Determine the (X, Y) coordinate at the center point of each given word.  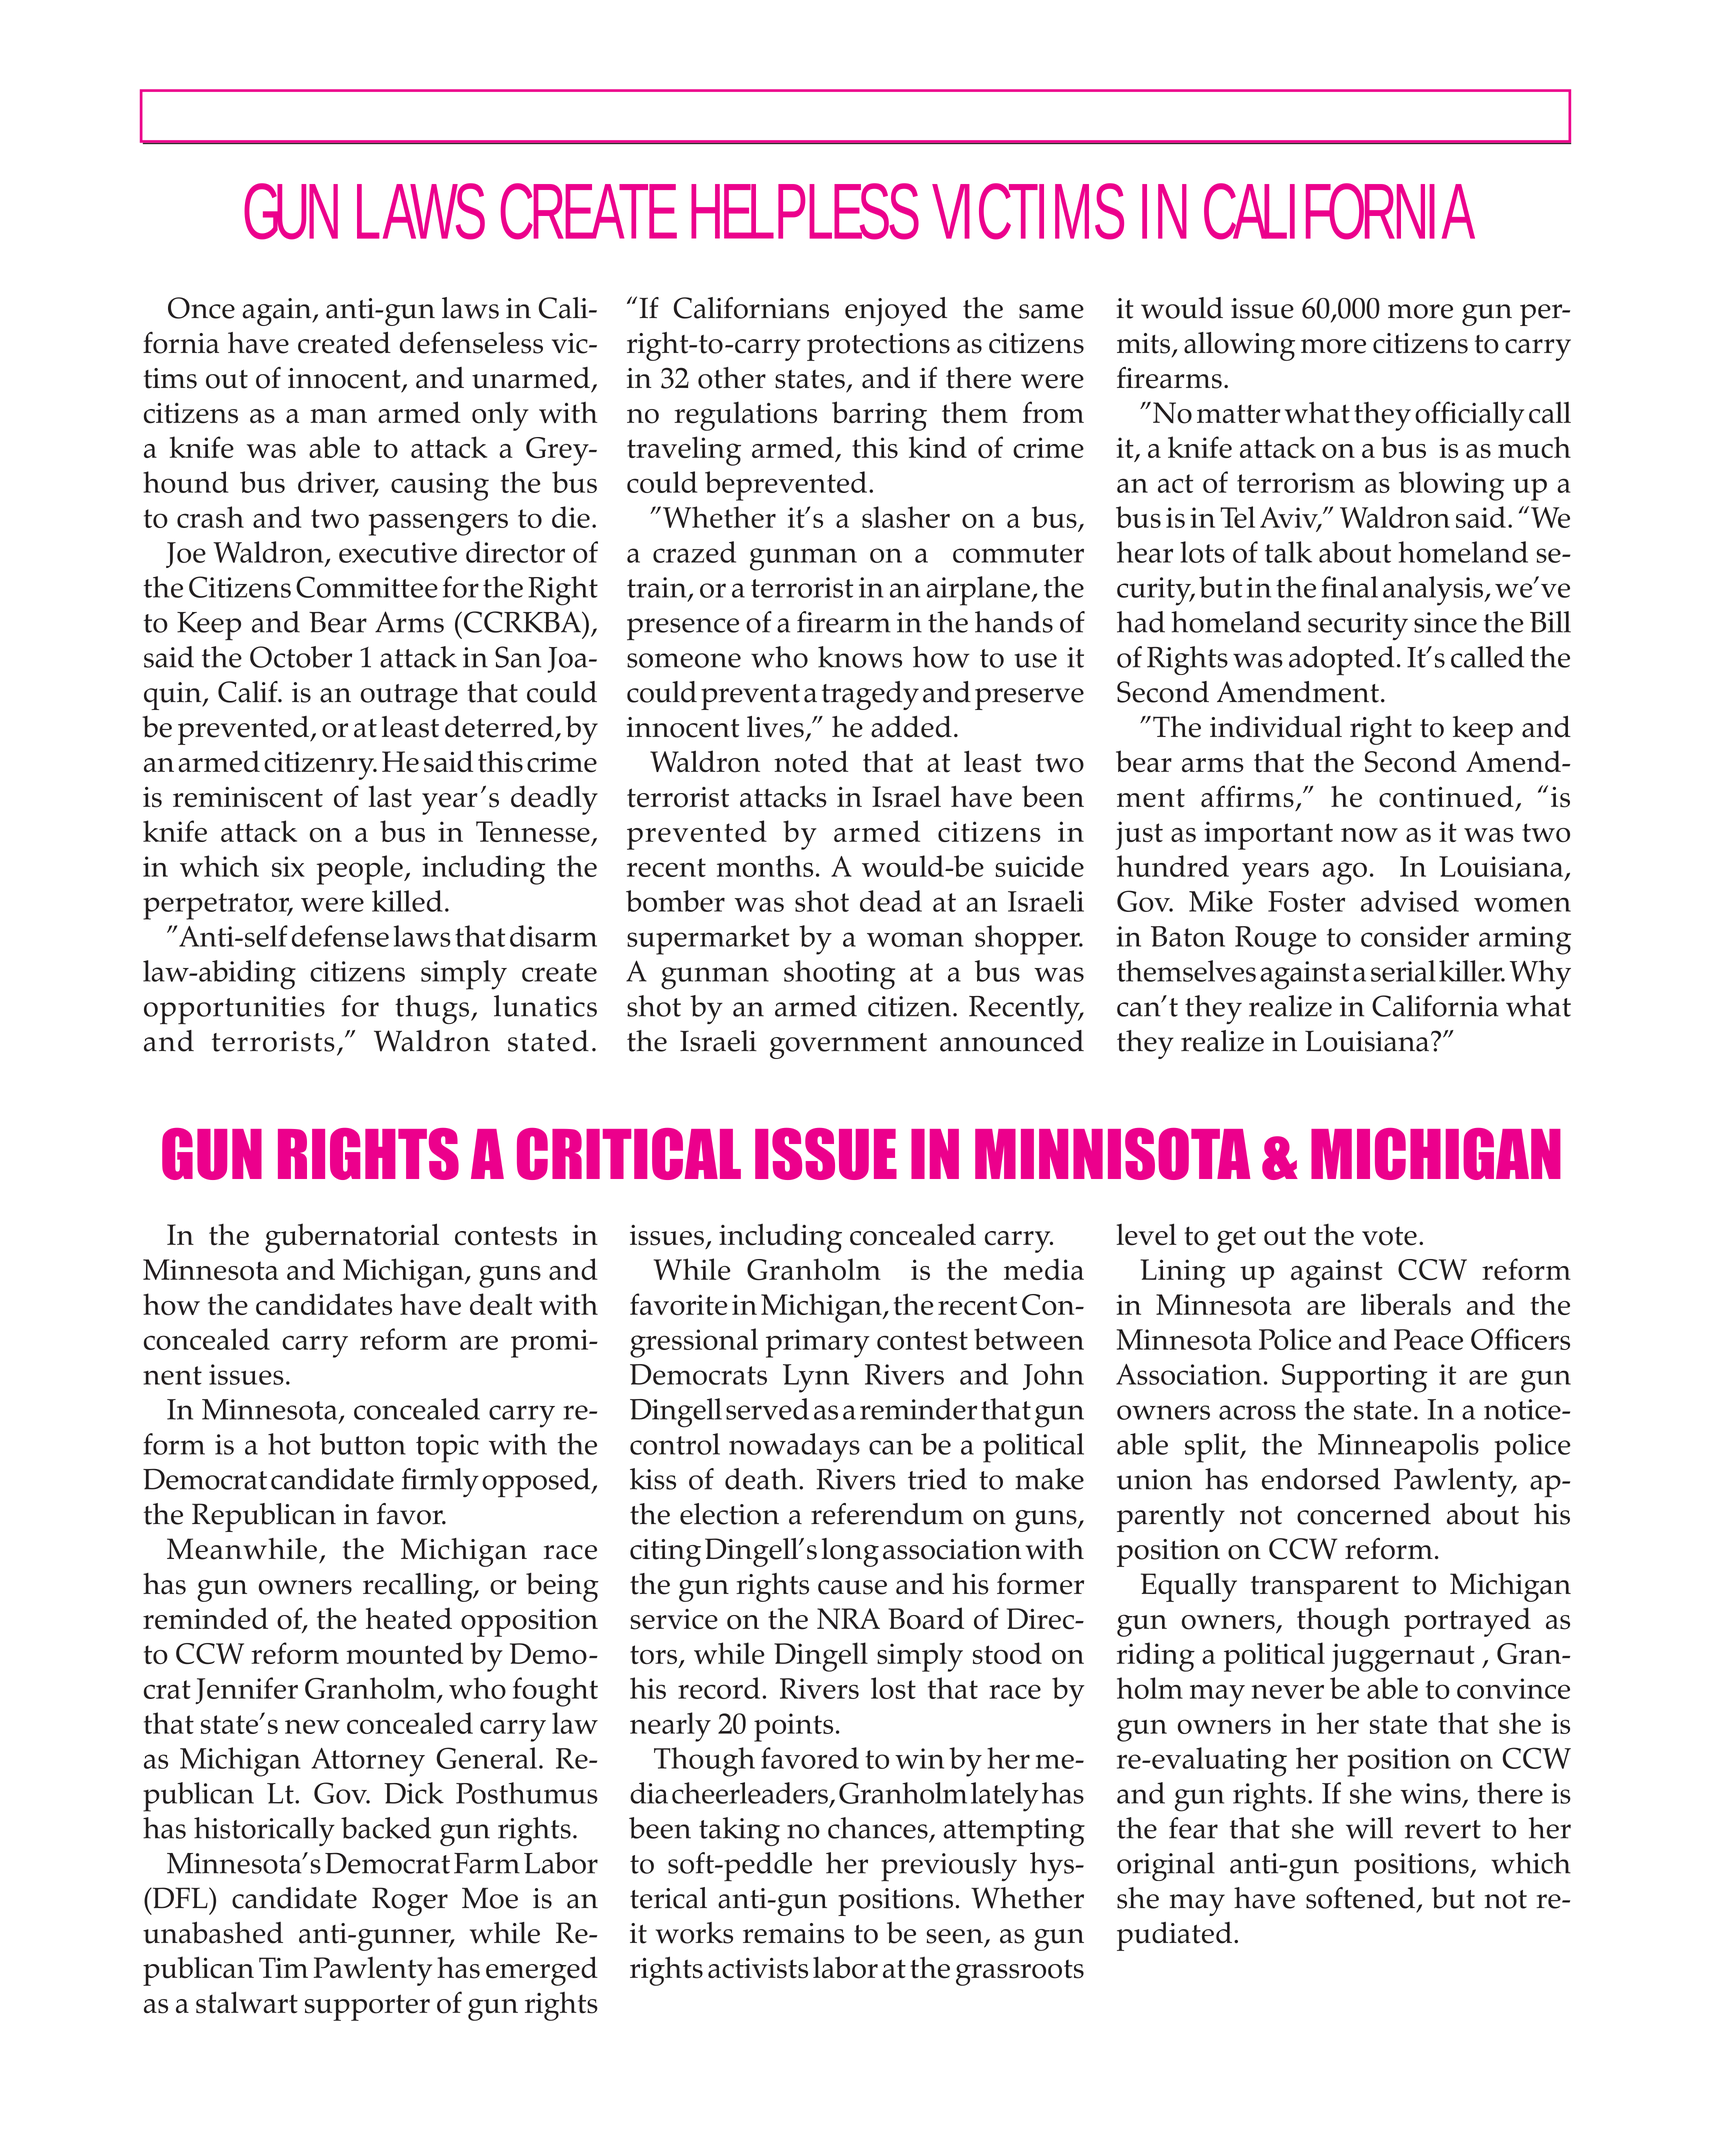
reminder (918, 1409)
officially (1469, 416)
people (361, 870)
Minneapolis (1398, 1448)
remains (793, 1933)
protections (878, 347)
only (500, 416)
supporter (367, 2007)
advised (1410, 901)
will (1369, 1828)
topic (447, 1448)
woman (915, 939)
